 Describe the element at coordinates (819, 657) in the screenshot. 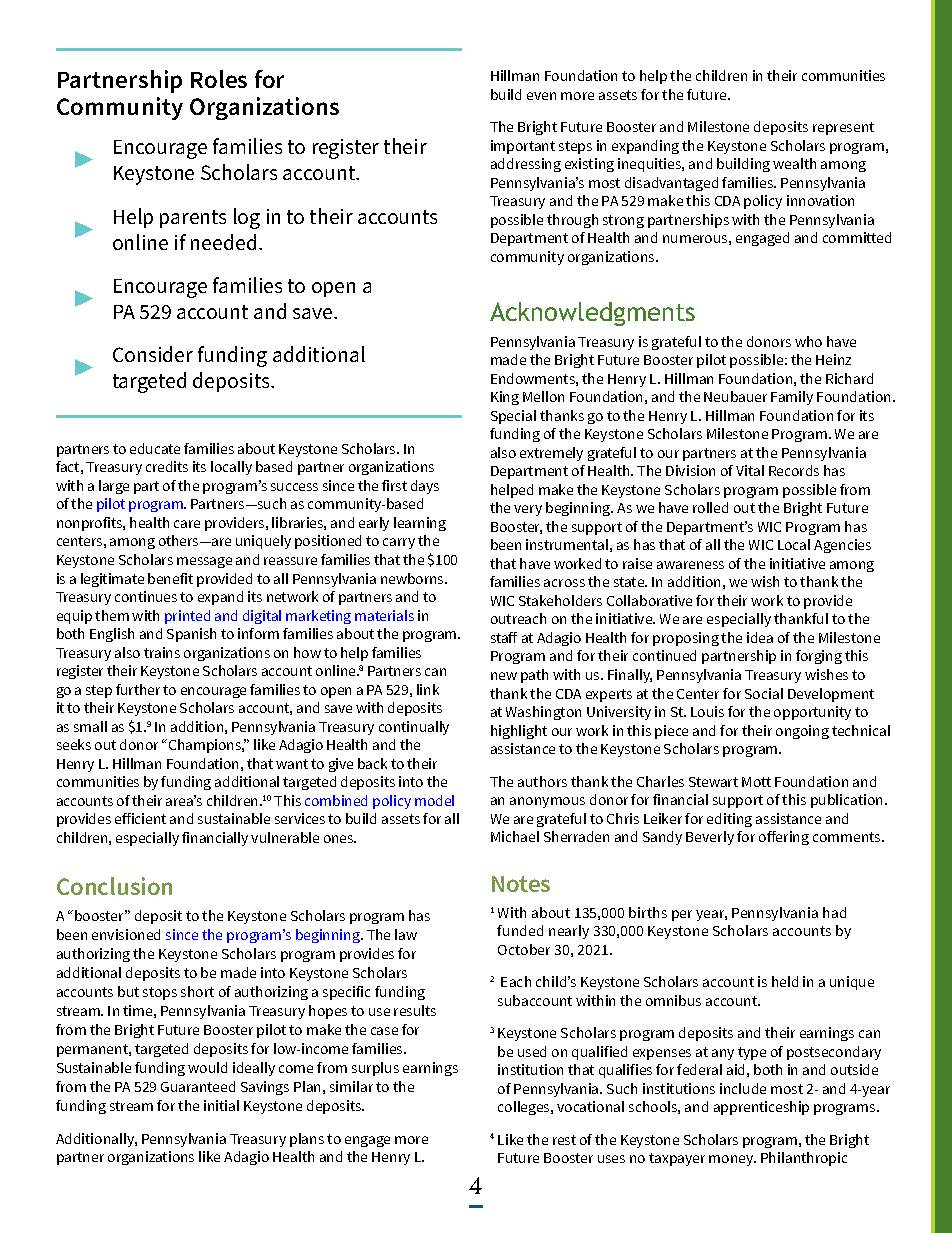

I see `forging` at that location.
